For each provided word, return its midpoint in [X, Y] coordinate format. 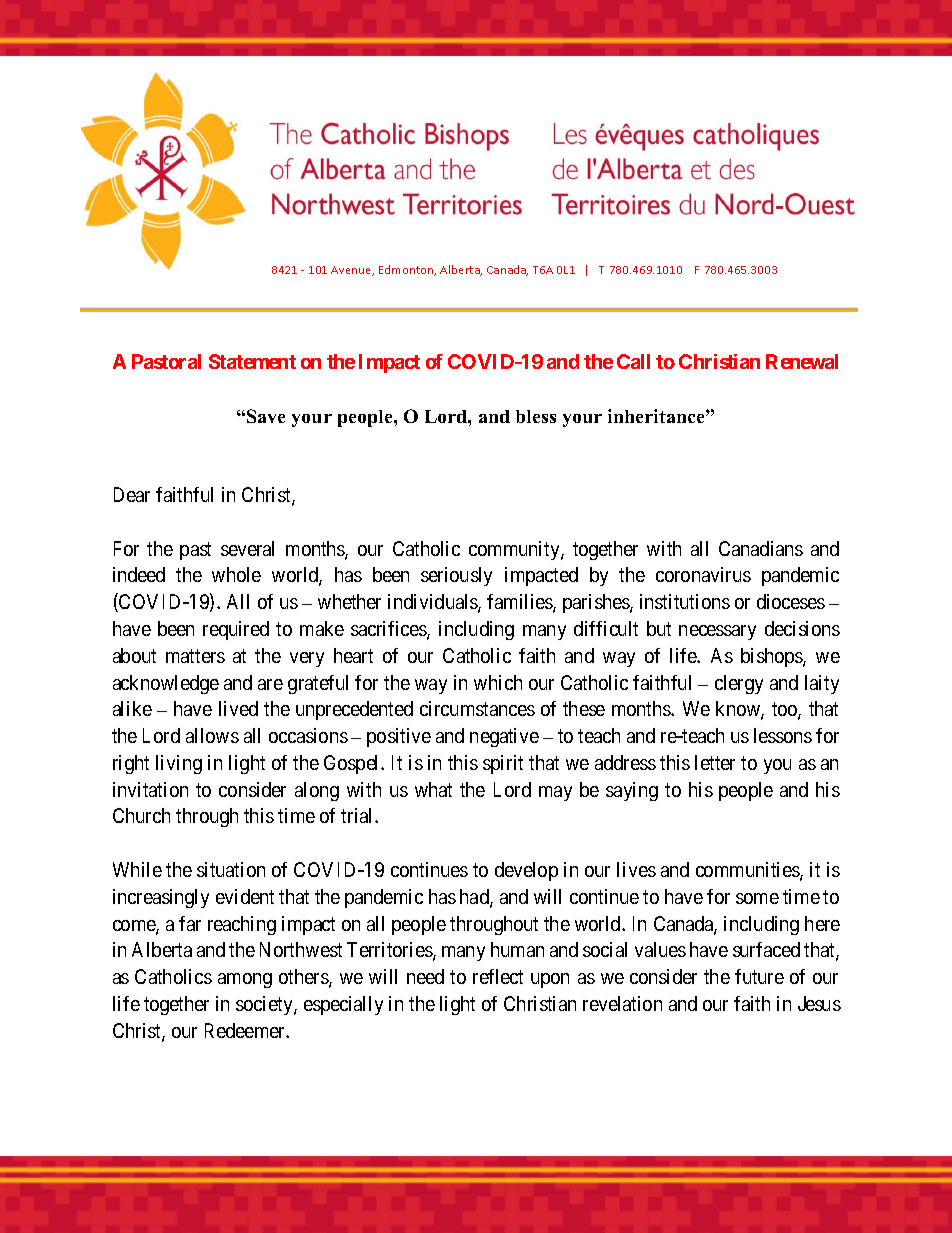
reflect [498, 976]
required [236, 630]
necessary [717, 632]
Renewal [802, 361]
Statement [252, 361]
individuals [433, 603]
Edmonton [407, 270]
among [245, 980]
